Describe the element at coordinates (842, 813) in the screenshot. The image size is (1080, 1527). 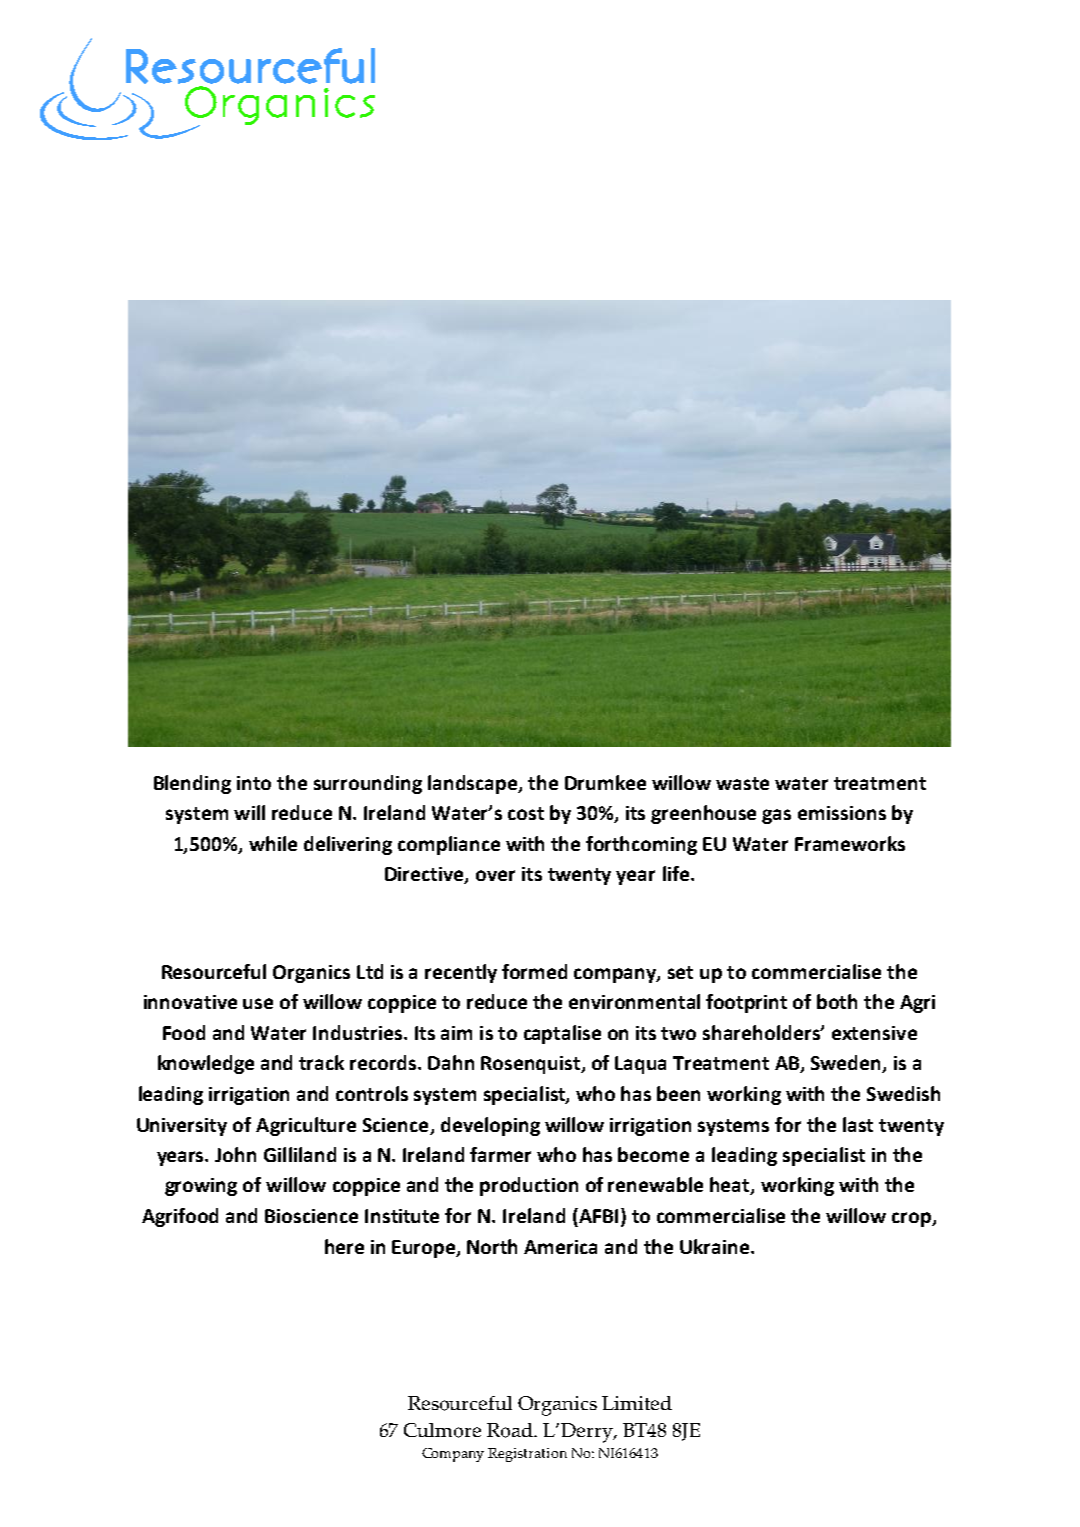
I see `emissions` at that location.
